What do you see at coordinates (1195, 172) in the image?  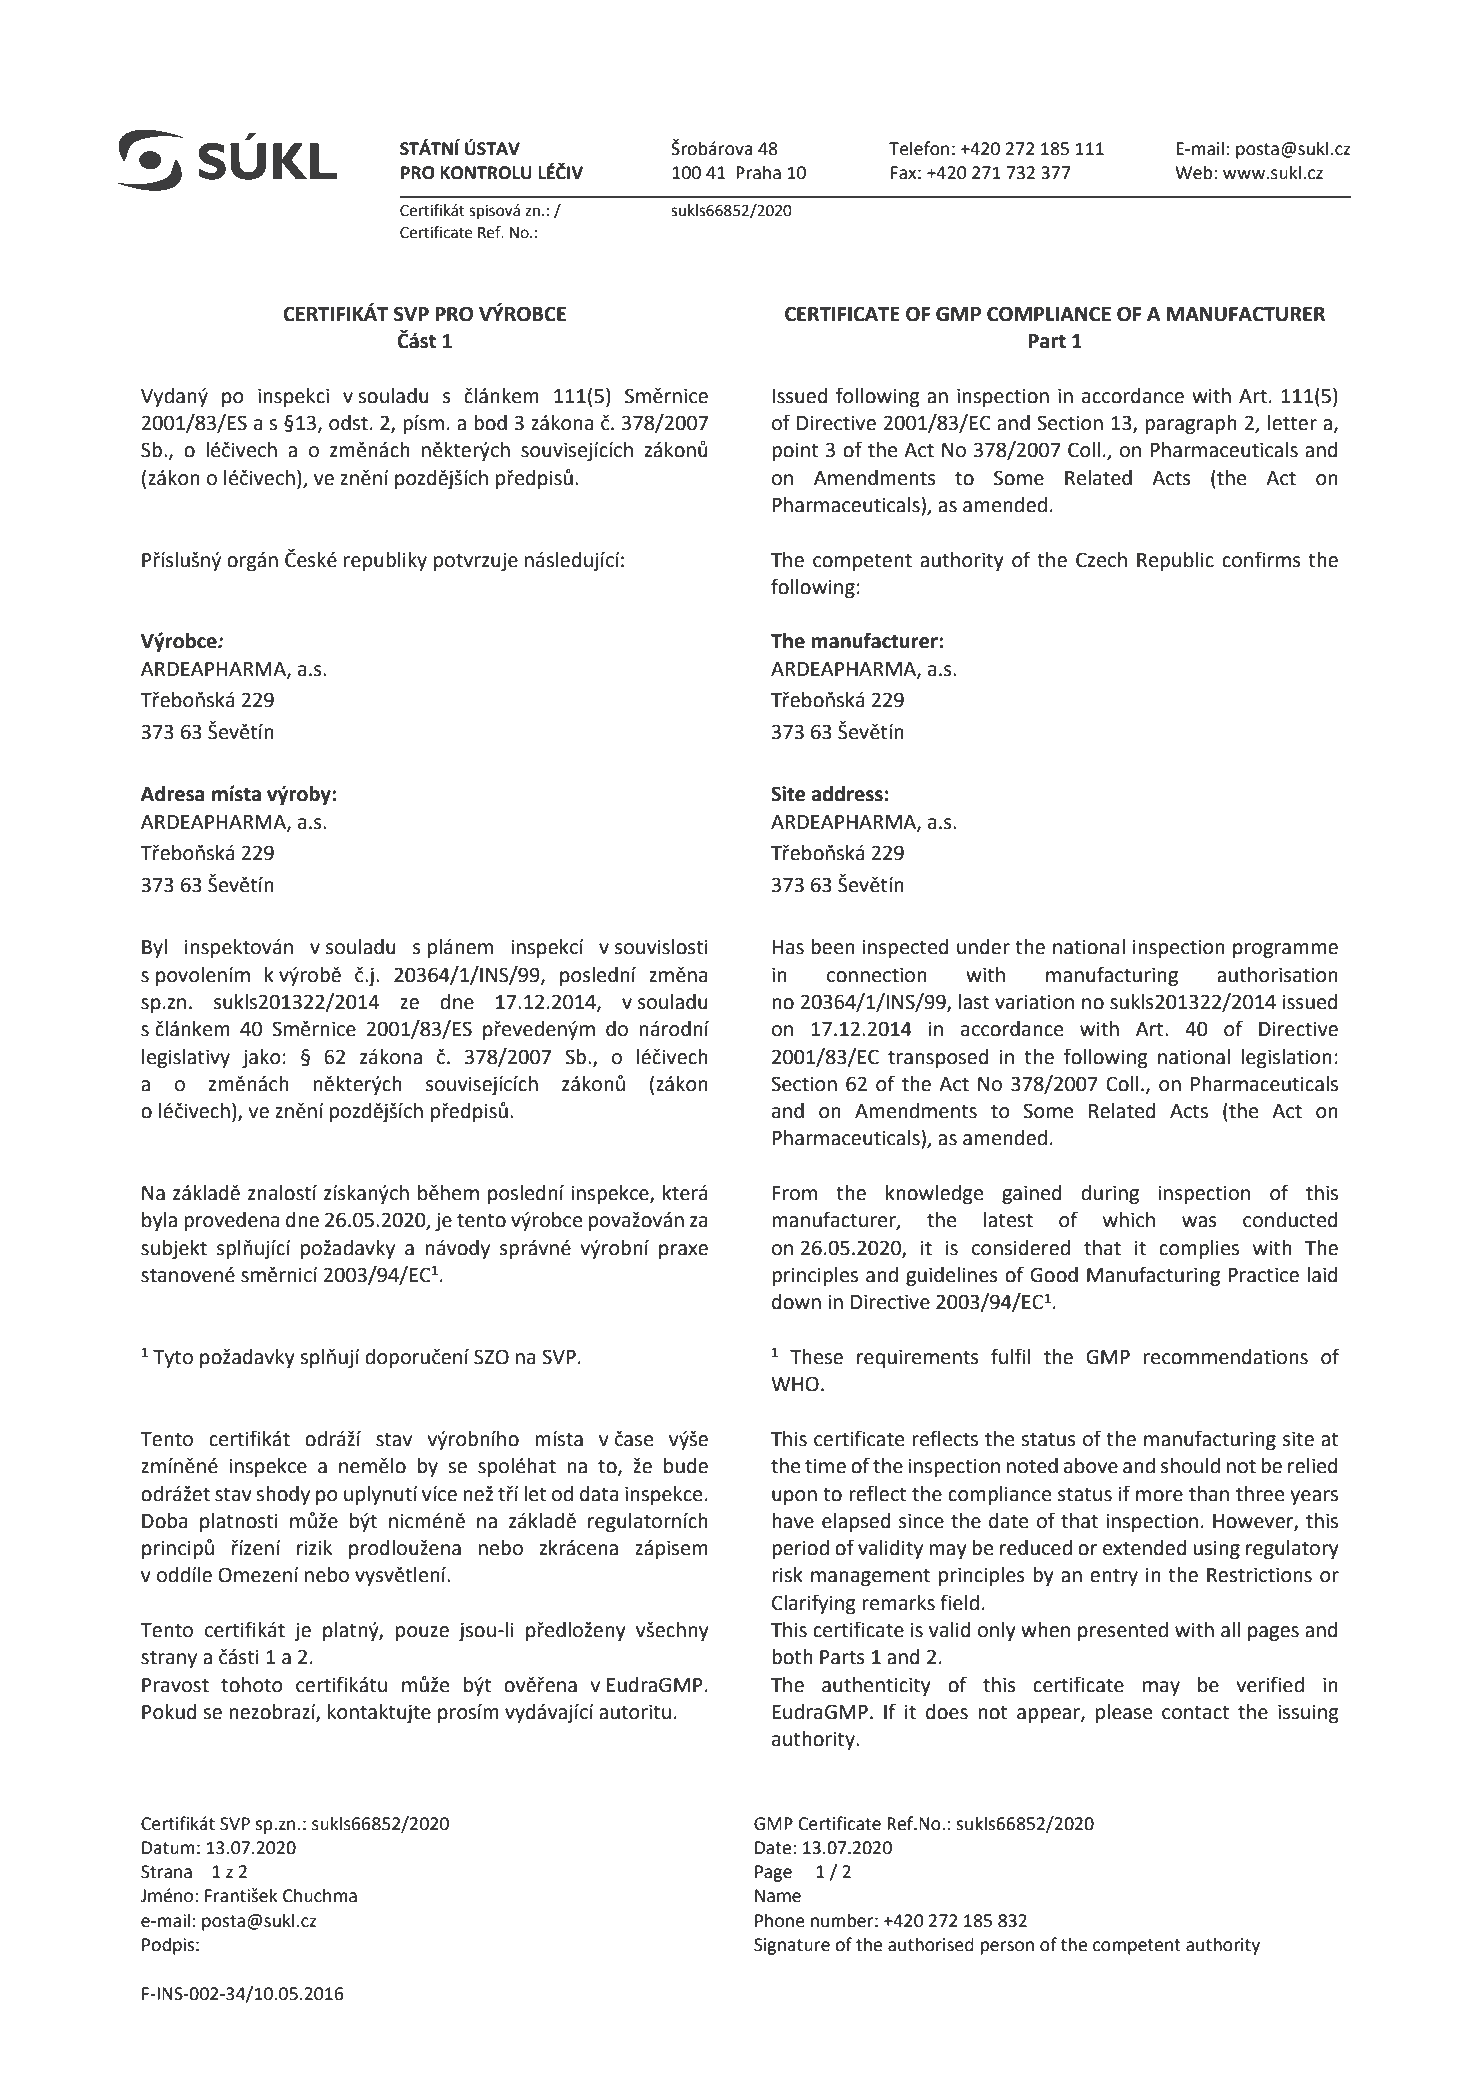 I see `Web` at bounding box center [1195, 172].
